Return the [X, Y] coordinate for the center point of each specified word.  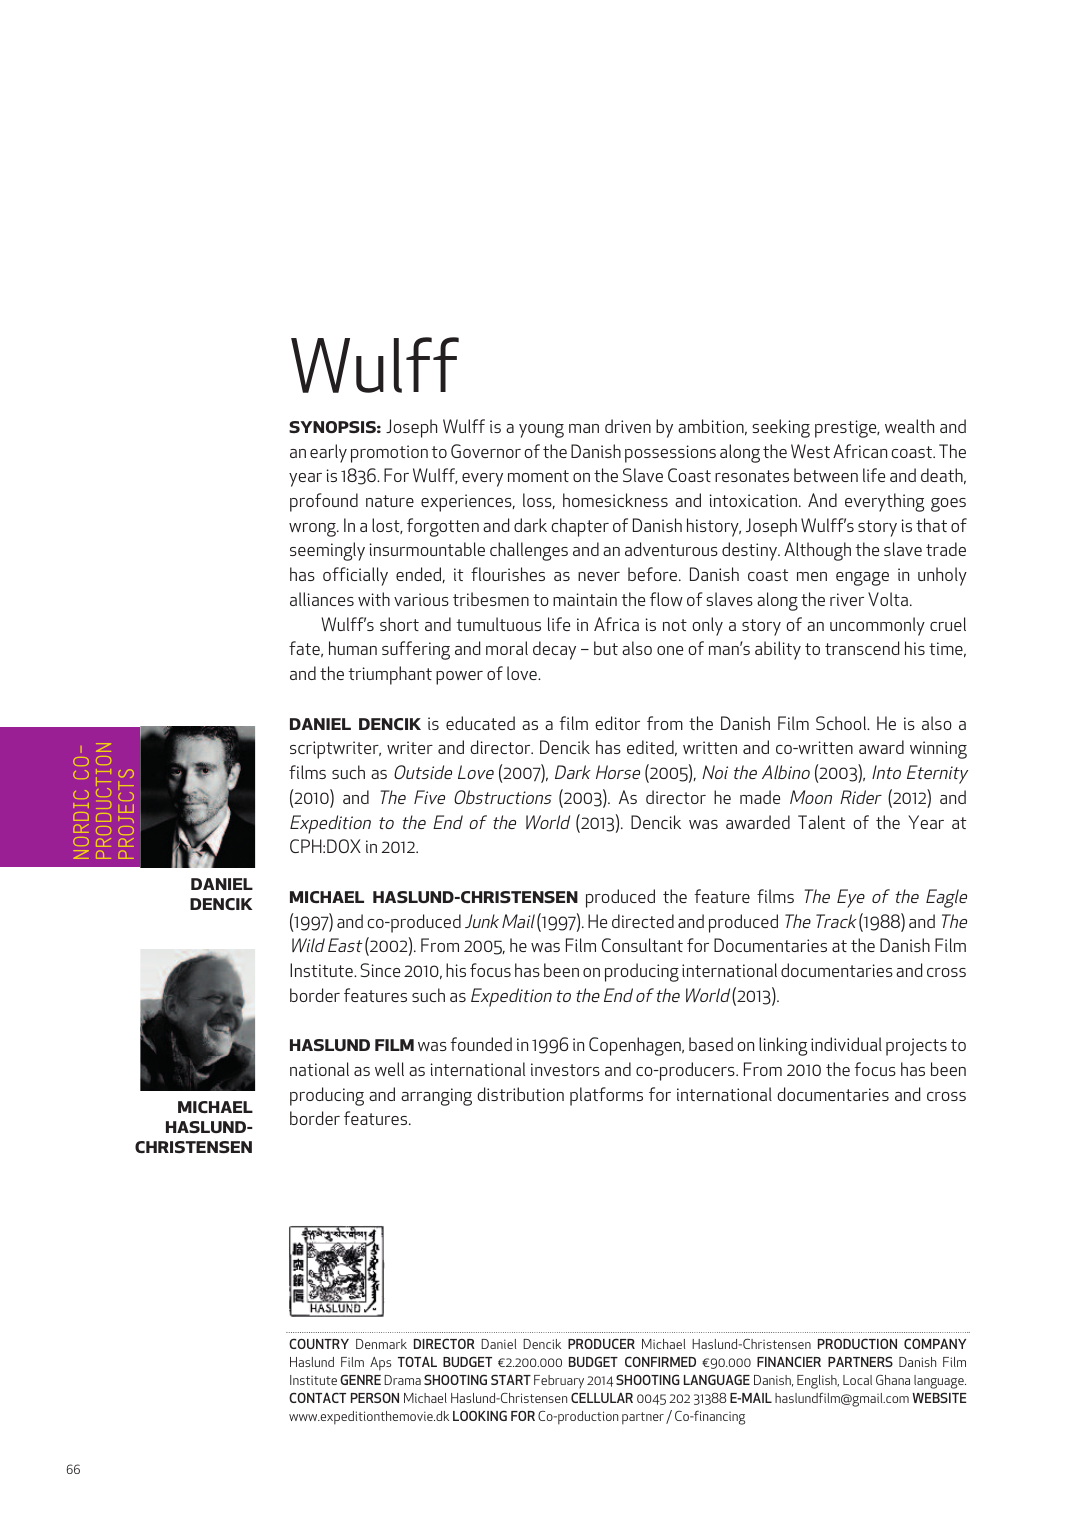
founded [481, 1044]
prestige [847, 429]
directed [643, 921]
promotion [389, 454]
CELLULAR [602, 1397]
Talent [821, 822]
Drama [402, 1380]
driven [628, 426]
